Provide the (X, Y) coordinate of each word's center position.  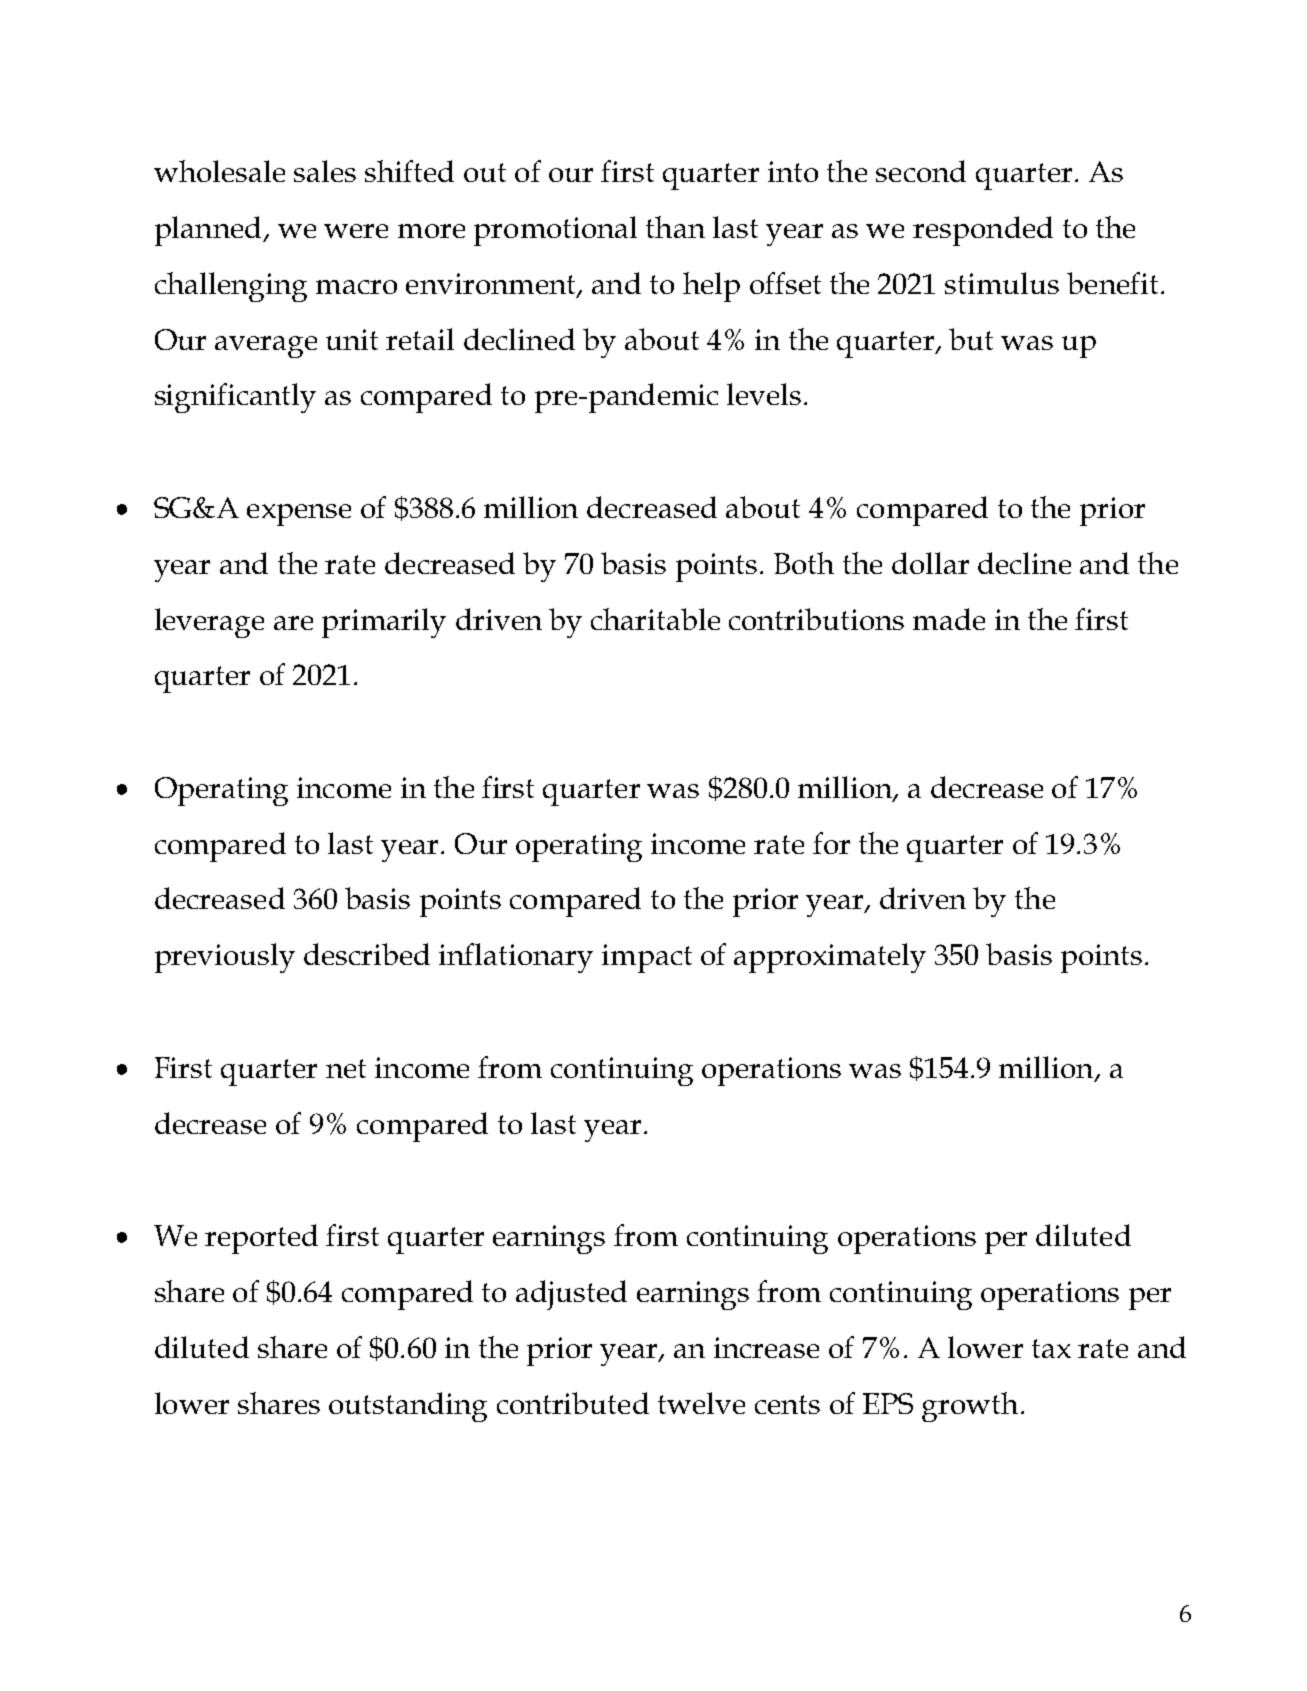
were (356, 231)
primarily (384, 623)
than (675, 227)
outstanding (408, 1407)
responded (983, 231)
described (367, 954)
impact (647, 958)
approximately (830, 958)
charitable (655, 619)
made (949, 619)
